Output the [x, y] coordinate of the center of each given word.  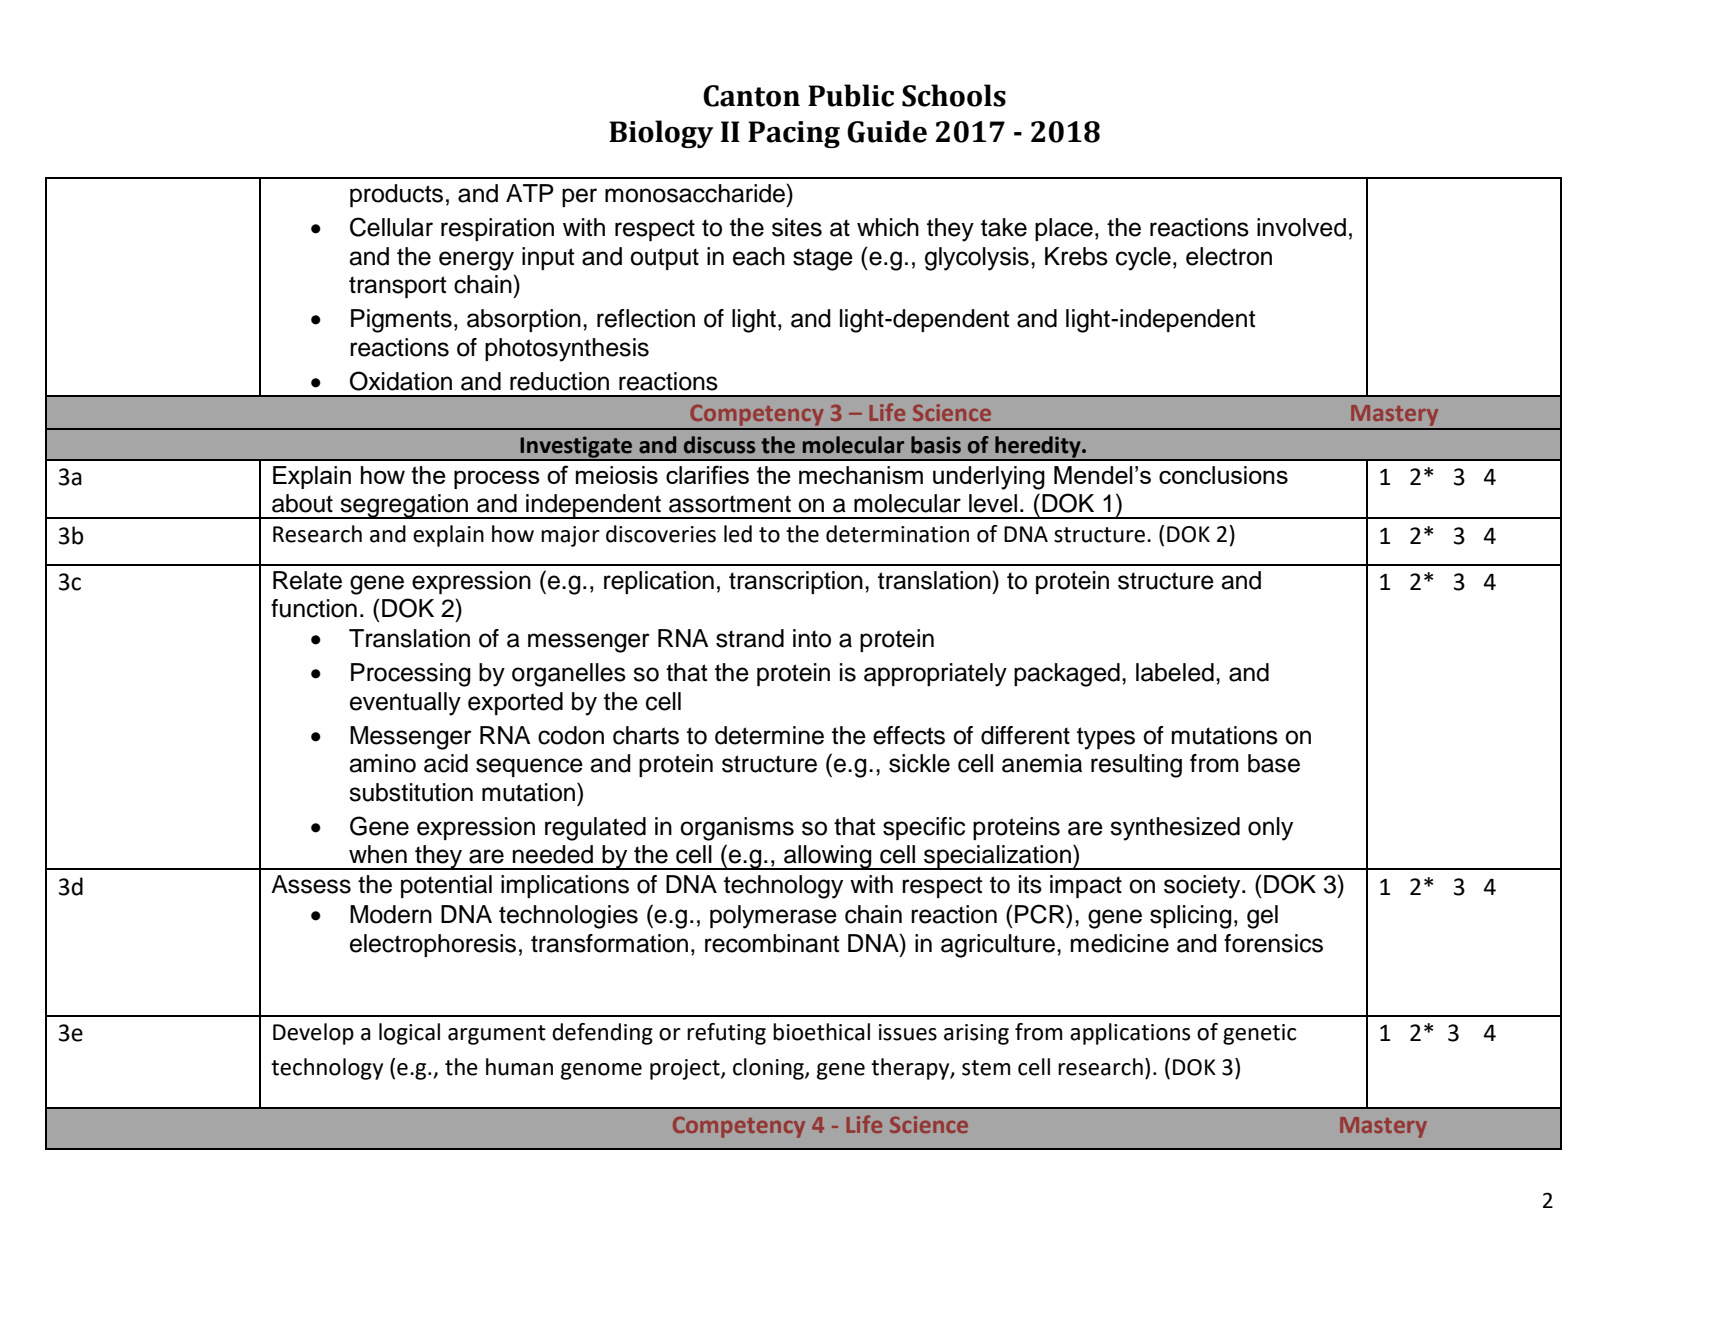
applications [1130, 1034]
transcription [796, 582]
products [396, 195]
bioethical [821, 1032]
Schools [954, 95]
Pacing [794, 134]
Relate [307, 580]
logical [409, 1034]
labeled [1175, 672]
